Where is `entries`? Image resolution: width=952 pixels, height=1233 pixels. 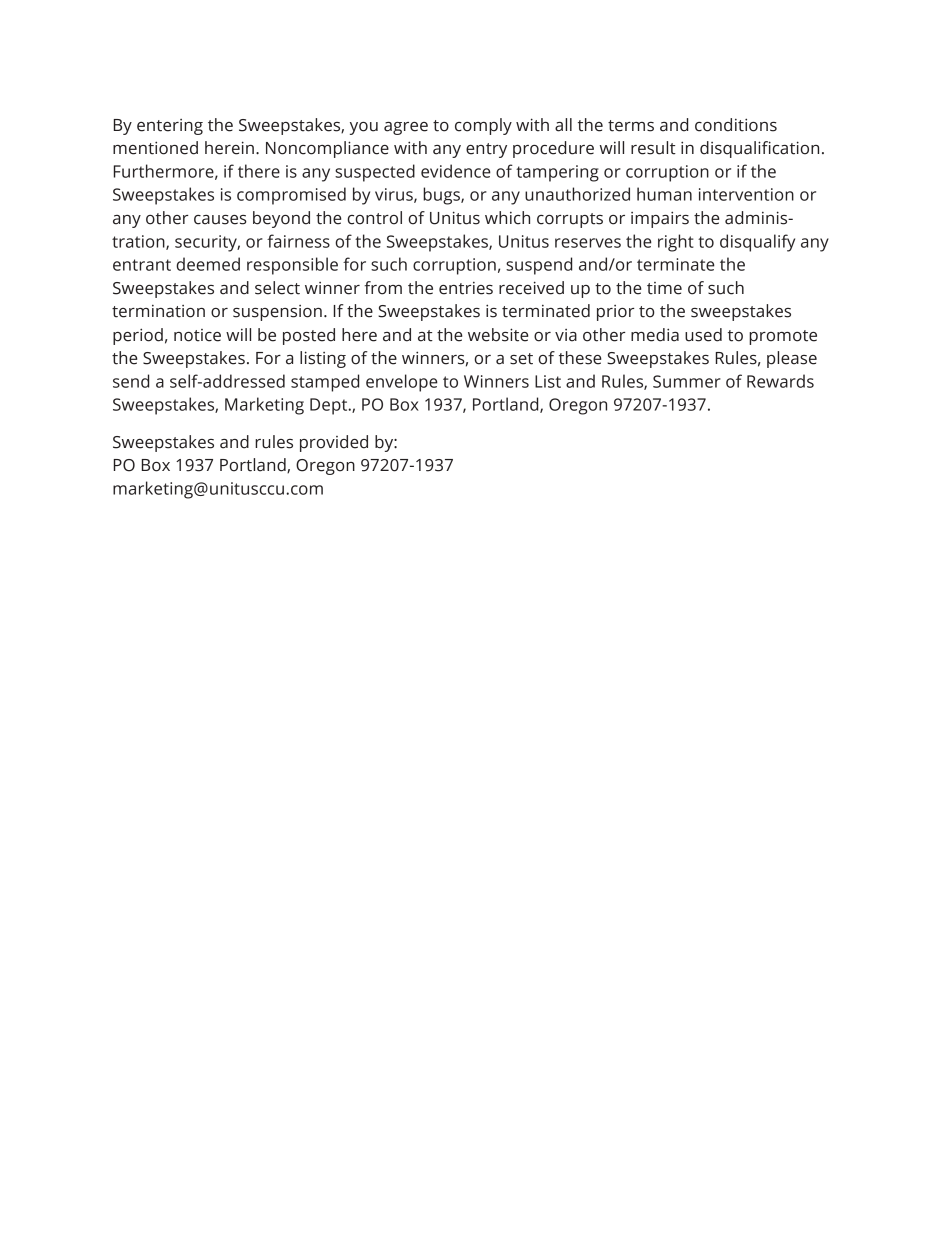
entries is located at coordinates (466, 288).
